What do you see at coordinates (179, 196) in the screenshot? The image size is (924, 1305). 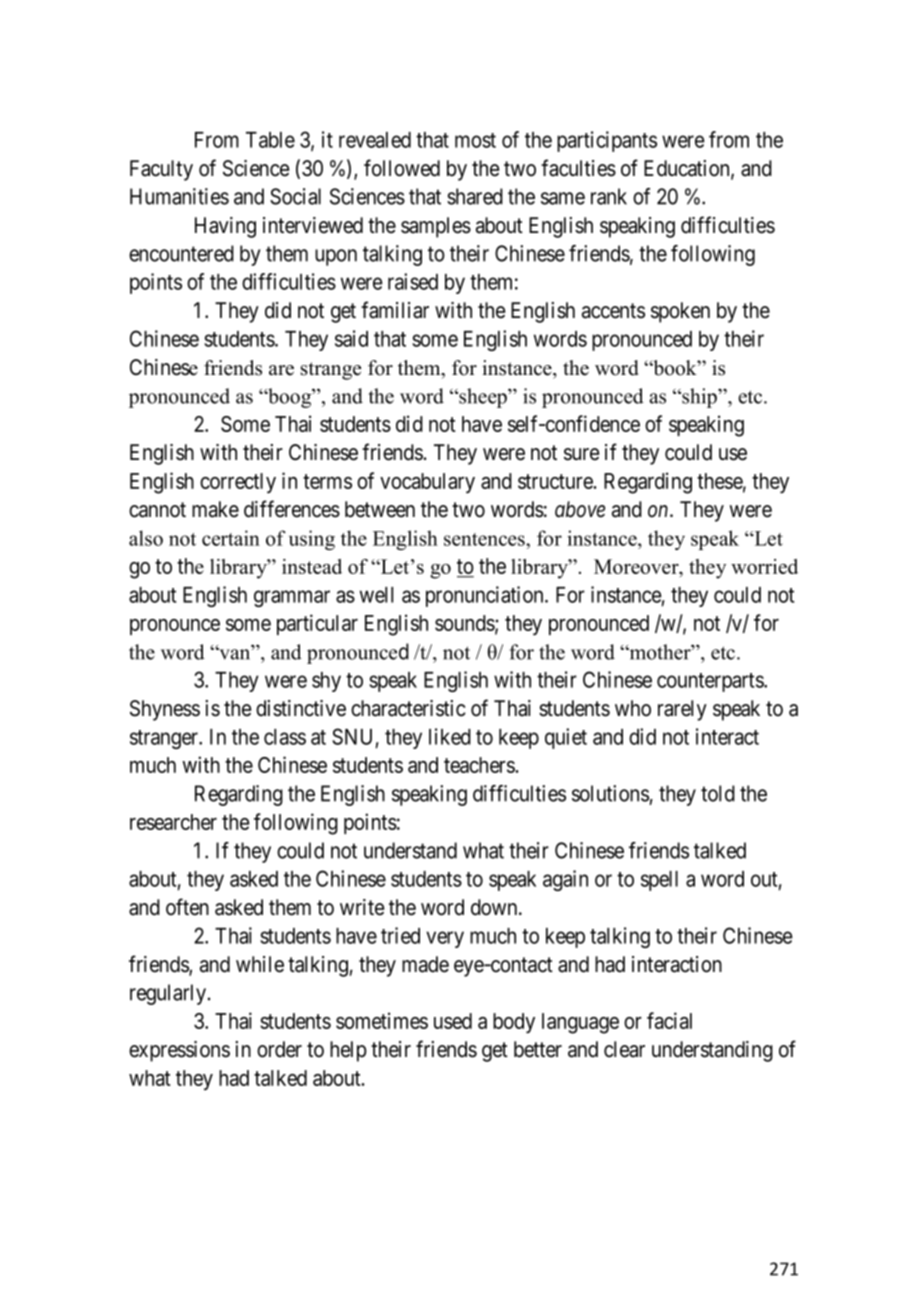 I see `Humanities` at bounding box center [179, 196].
